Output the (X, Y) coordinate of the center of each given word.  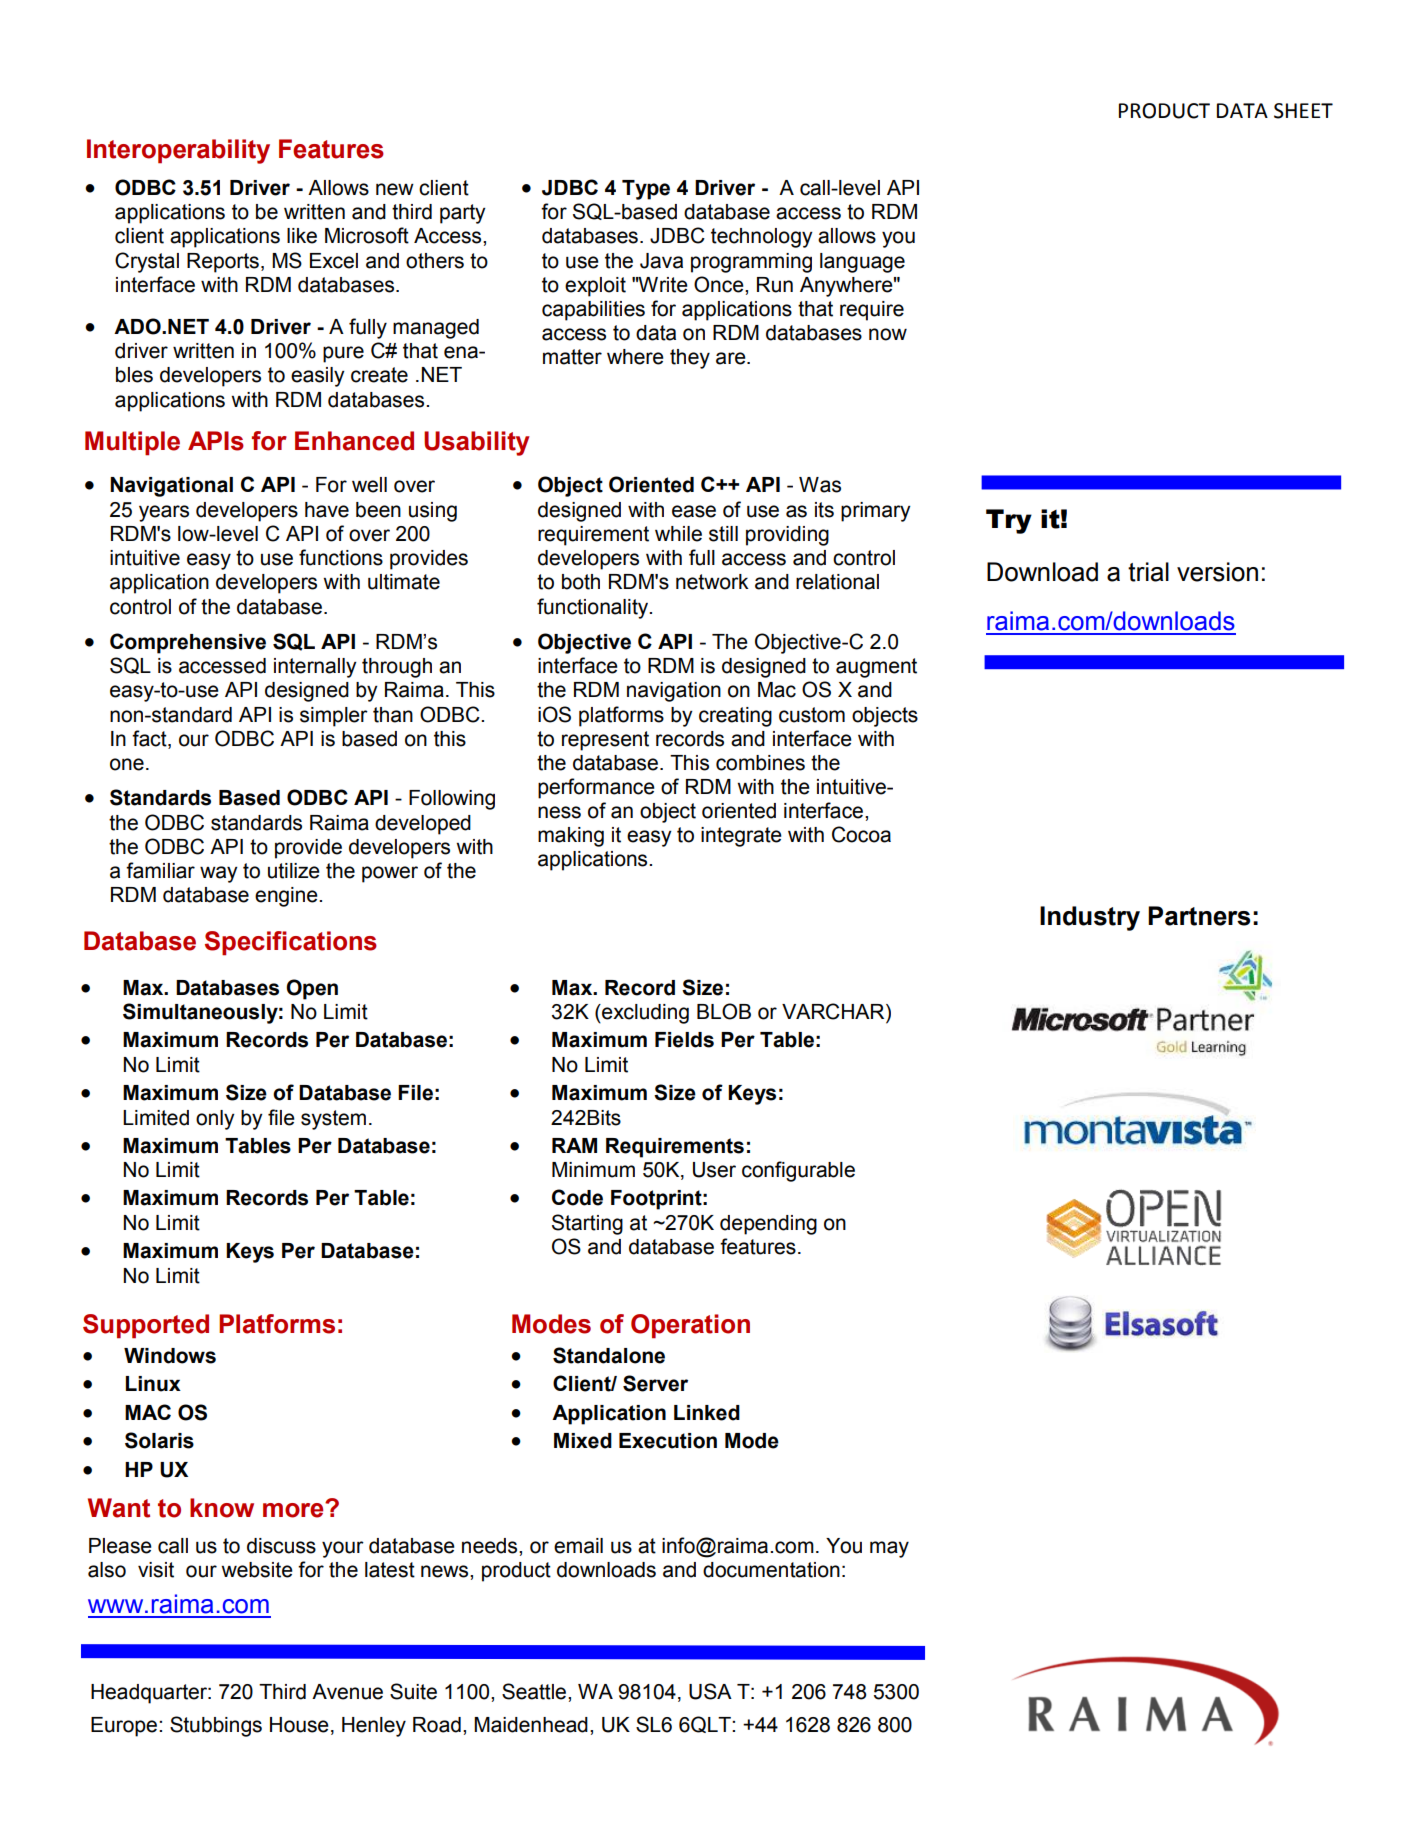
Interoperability (178, 151)
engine (287, 897)
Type (646, 190)
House (299, 1725)
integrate (741, 837)
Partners (1199, 916)
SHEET (1303, 111)
